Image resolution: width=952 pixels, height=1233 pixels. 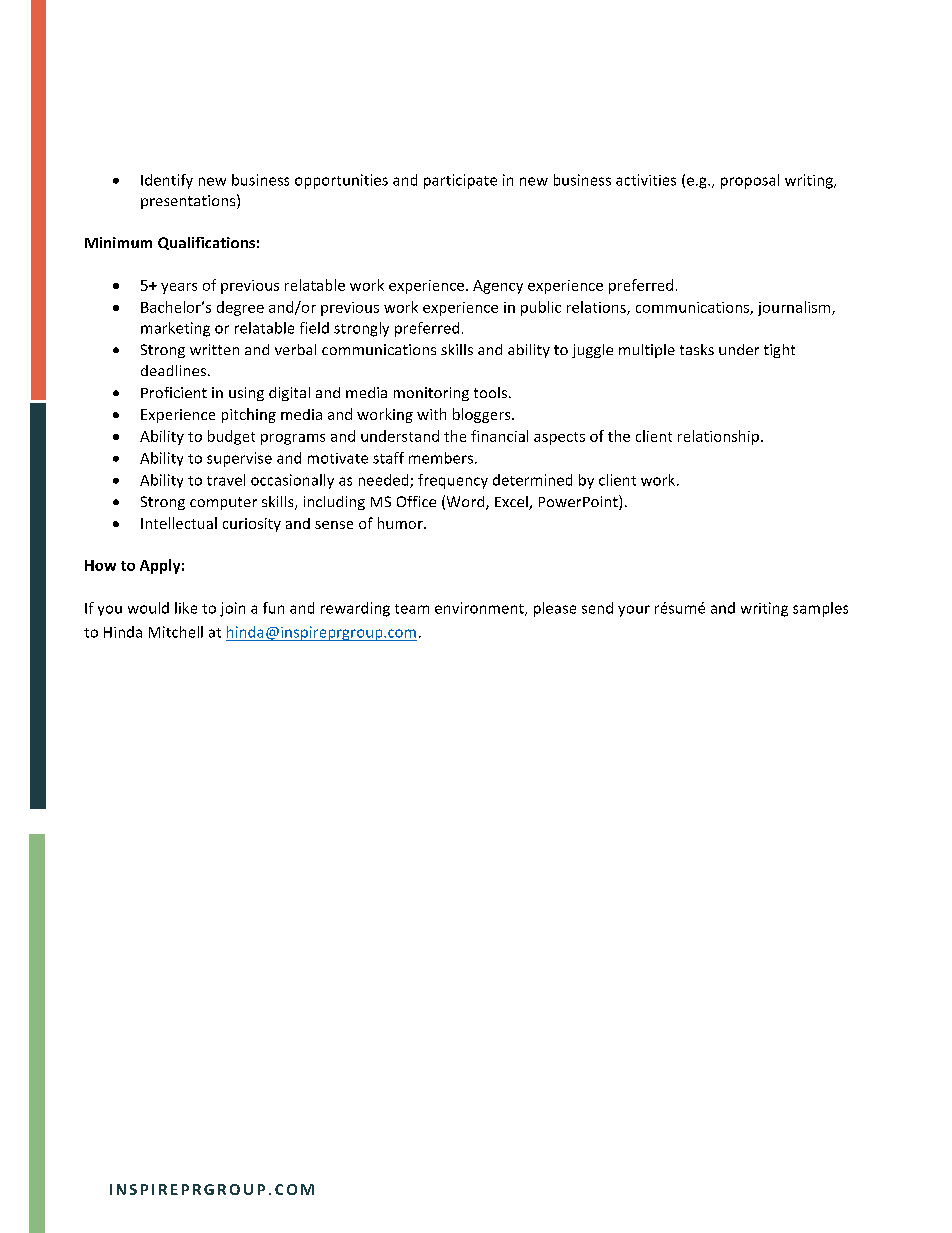 What do you see at coordinates (175, 329) in the image?
I see `marketing` at bounding box center [175, 329].
